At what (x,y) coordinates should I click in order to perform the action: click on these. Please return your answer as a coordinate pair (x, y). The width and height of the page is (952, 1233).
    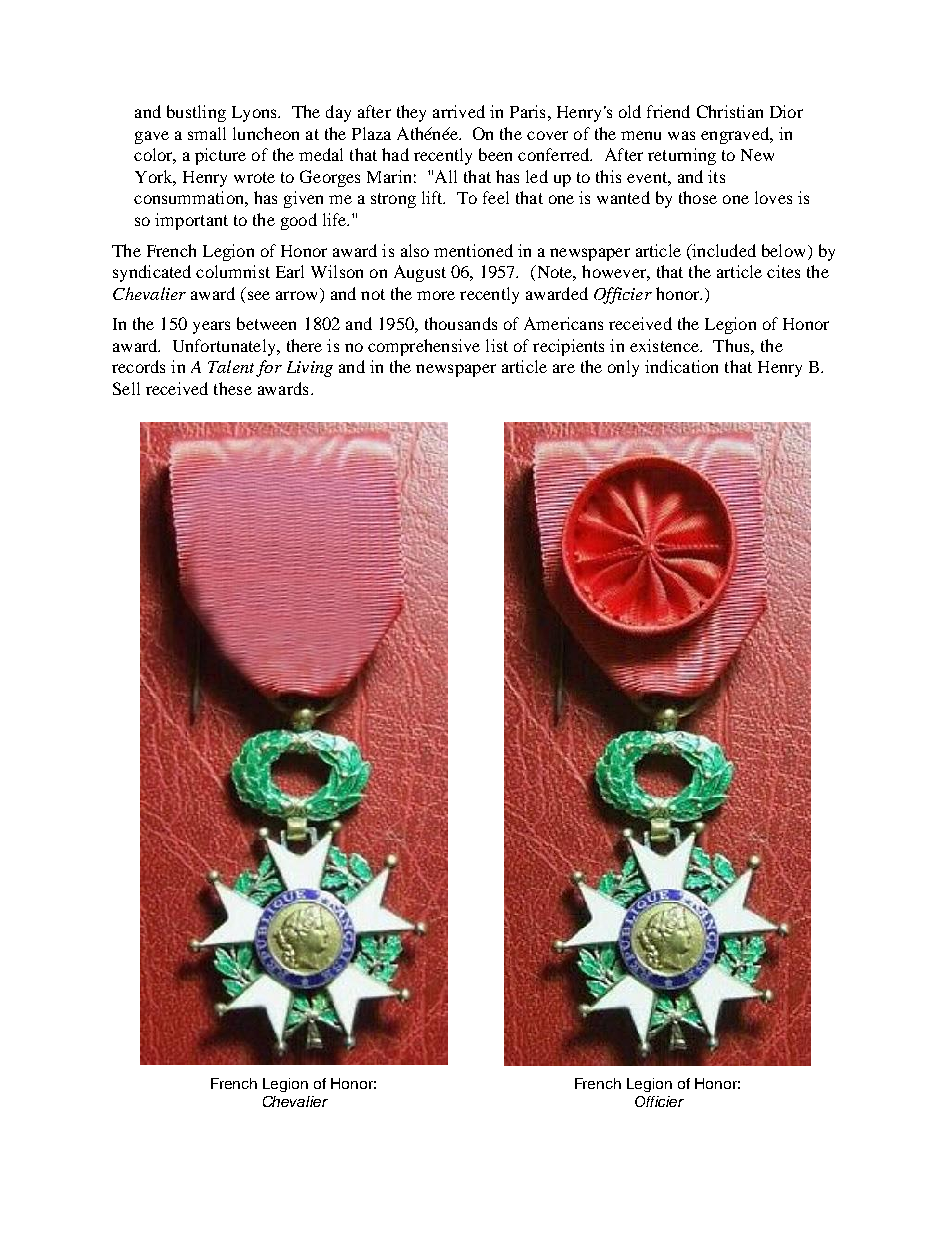
    Looking at the image, I should click on (233, 388).
